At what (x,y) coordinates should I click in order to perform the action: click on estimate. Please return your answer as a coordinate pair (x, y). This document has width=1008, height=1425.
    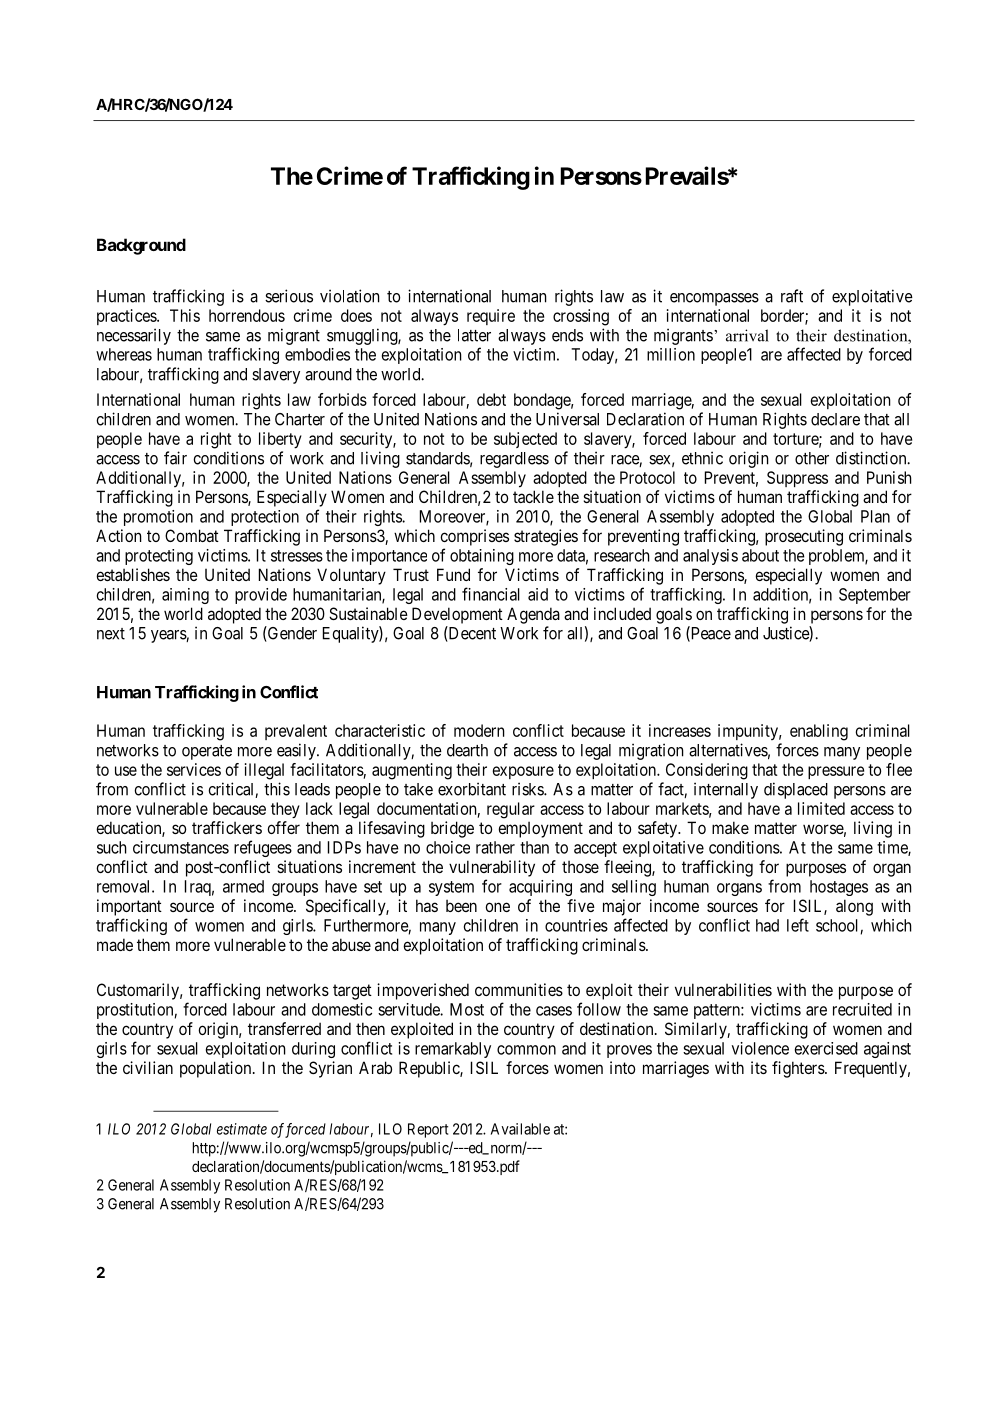
    Looking at the image, I should click on (242, 1129).
